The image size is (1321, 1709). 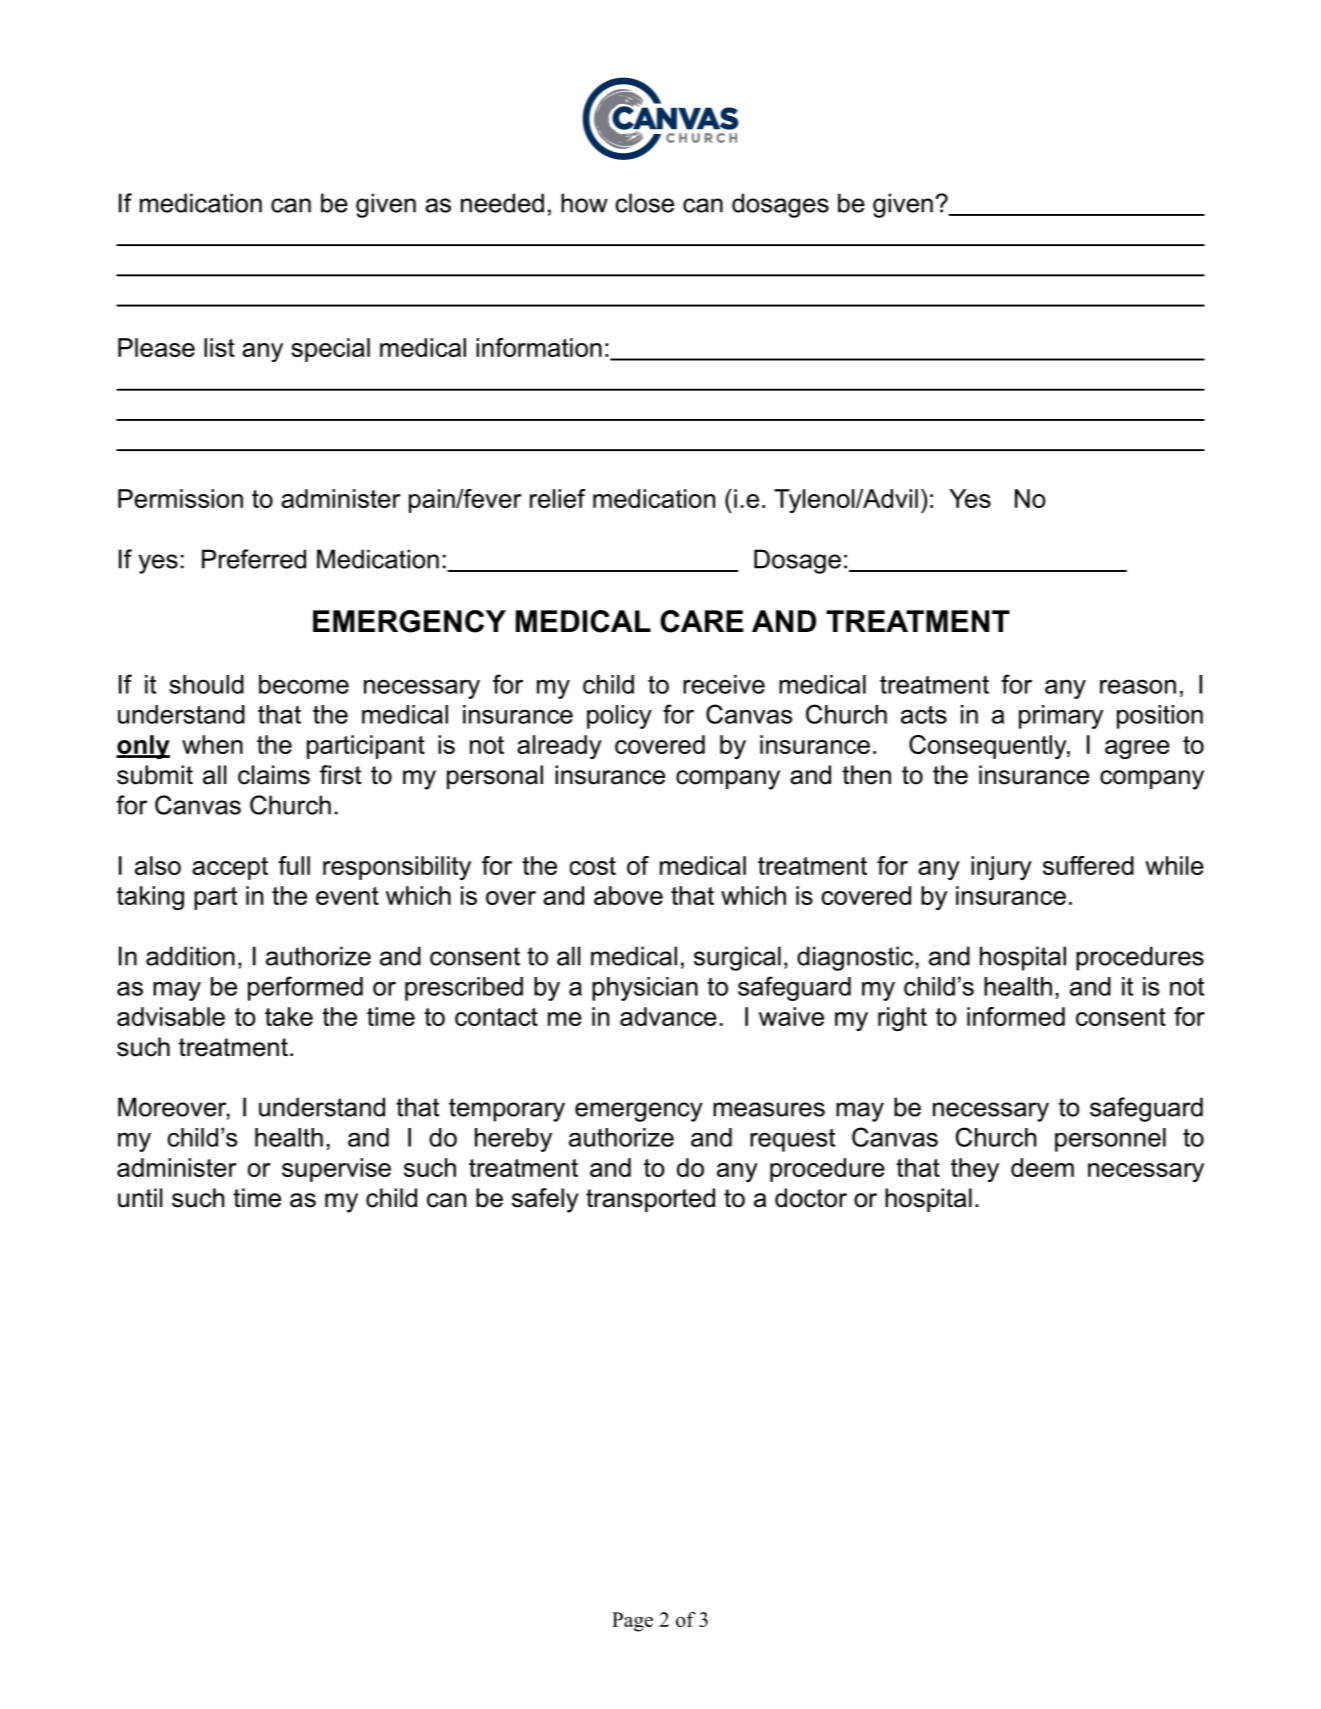 I want to click on Preferred, so click(x=254, y=559).
